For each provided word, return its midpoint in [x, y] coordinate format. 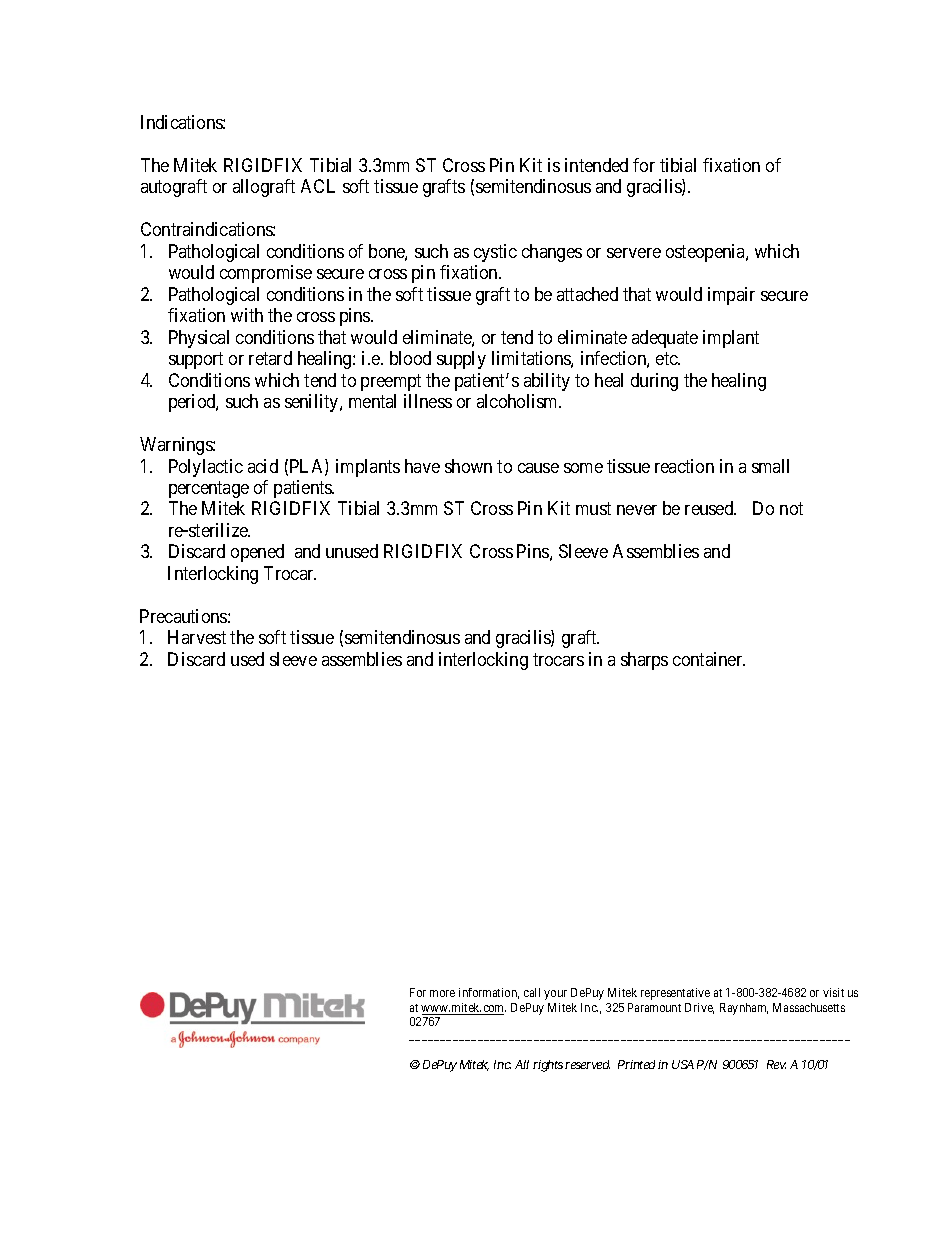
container [709, 659]
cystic [495, 253]
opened [257, 553]
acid [263, 466]
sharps [644, 661]
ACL [318, 186]
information [489, 993]
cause [538, 468]
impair [731, 296]
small [770, 466]
